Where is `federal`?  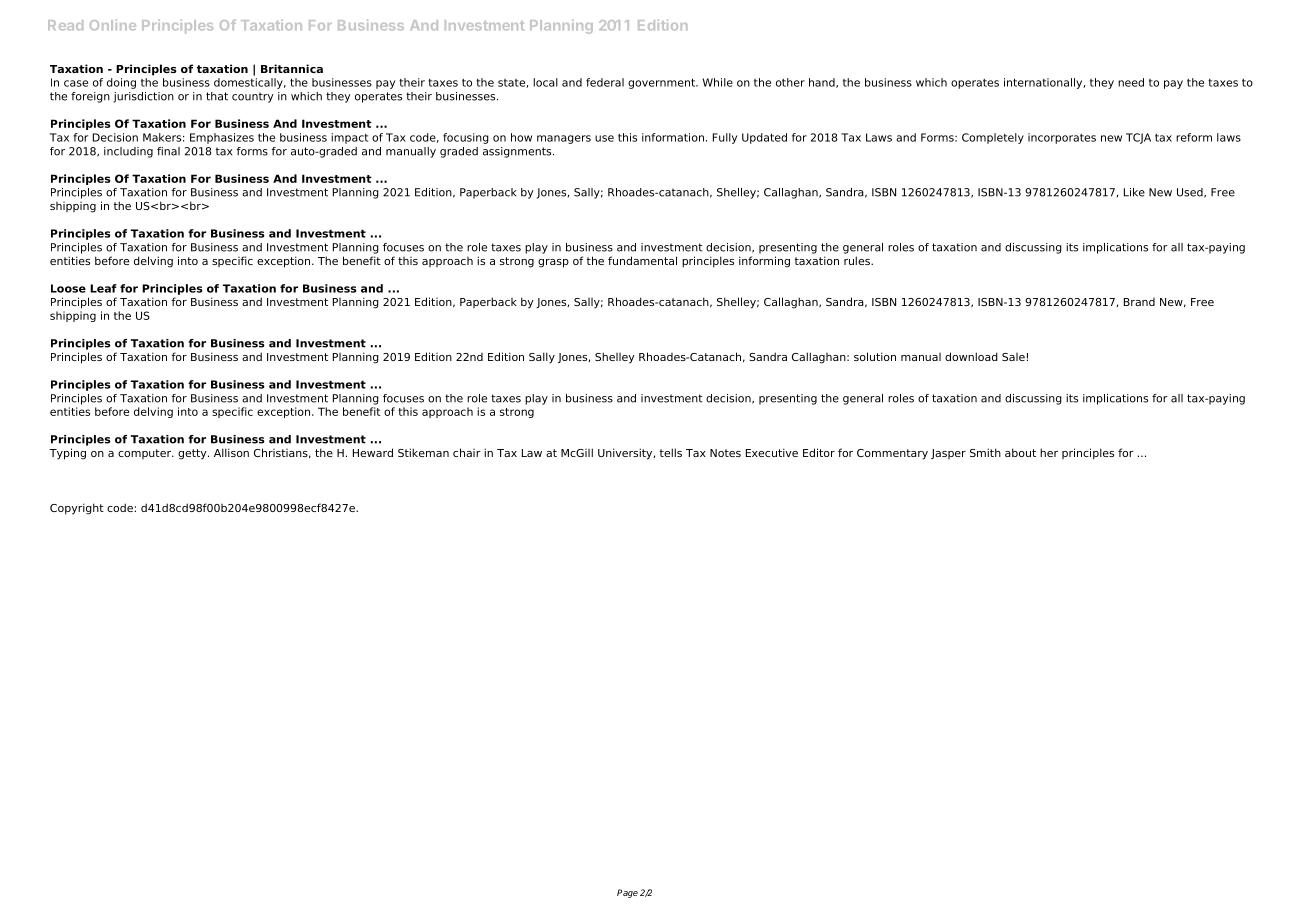
federal is located at coordinates (605, 82).
